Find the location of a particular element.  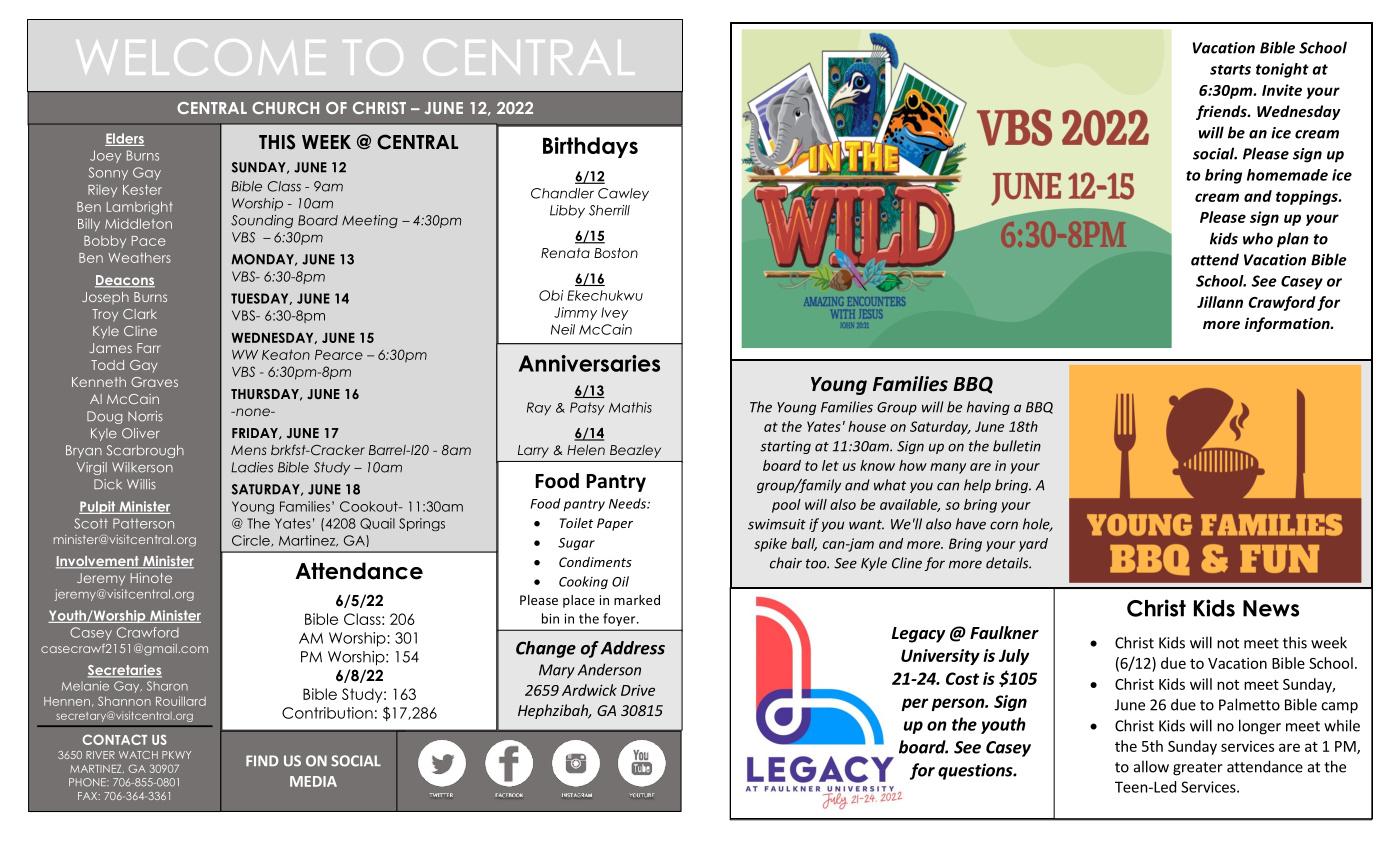

FIND is located at coordinates (262, 760).
